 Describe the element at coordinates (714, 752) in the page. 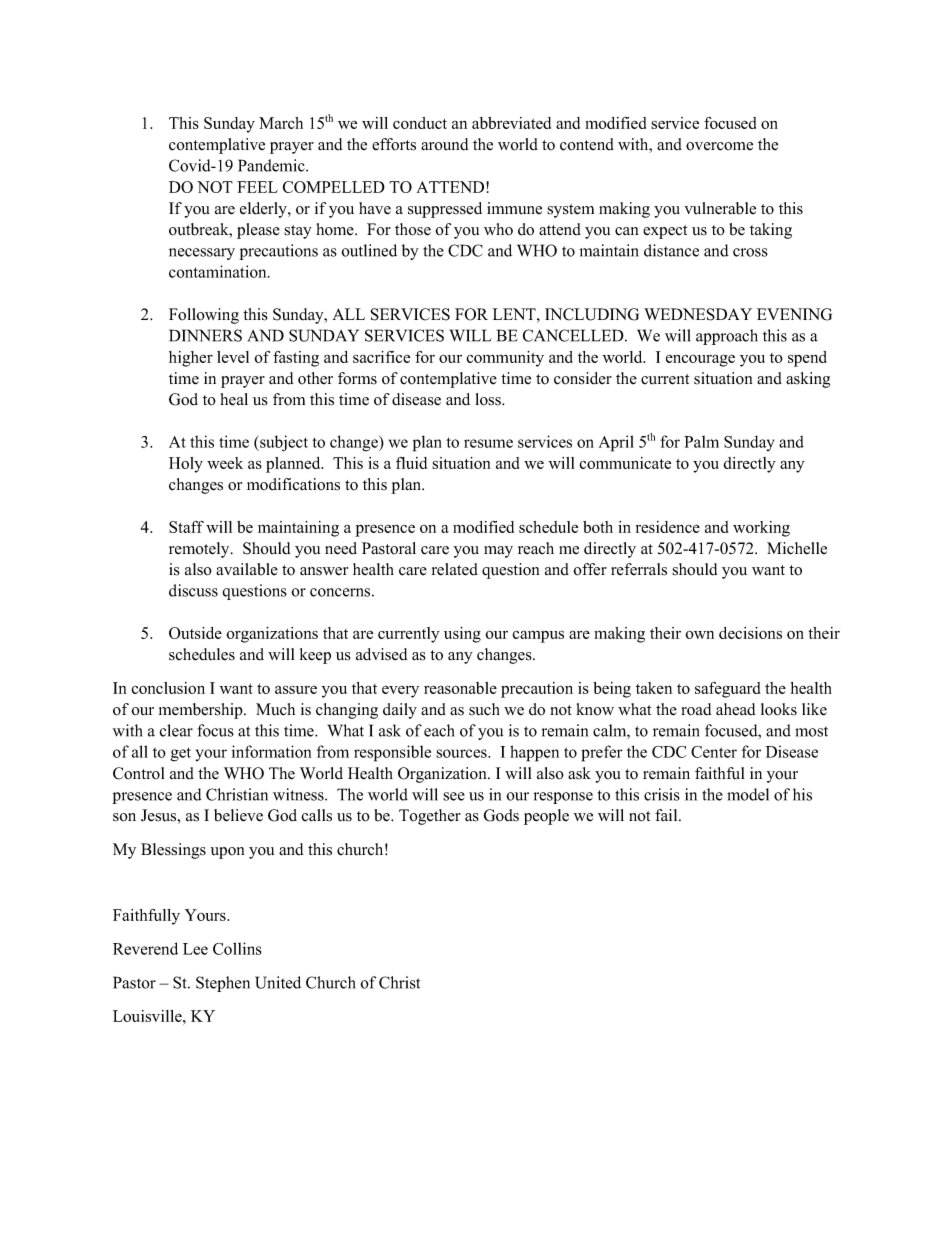

I see `Center` at that location.
